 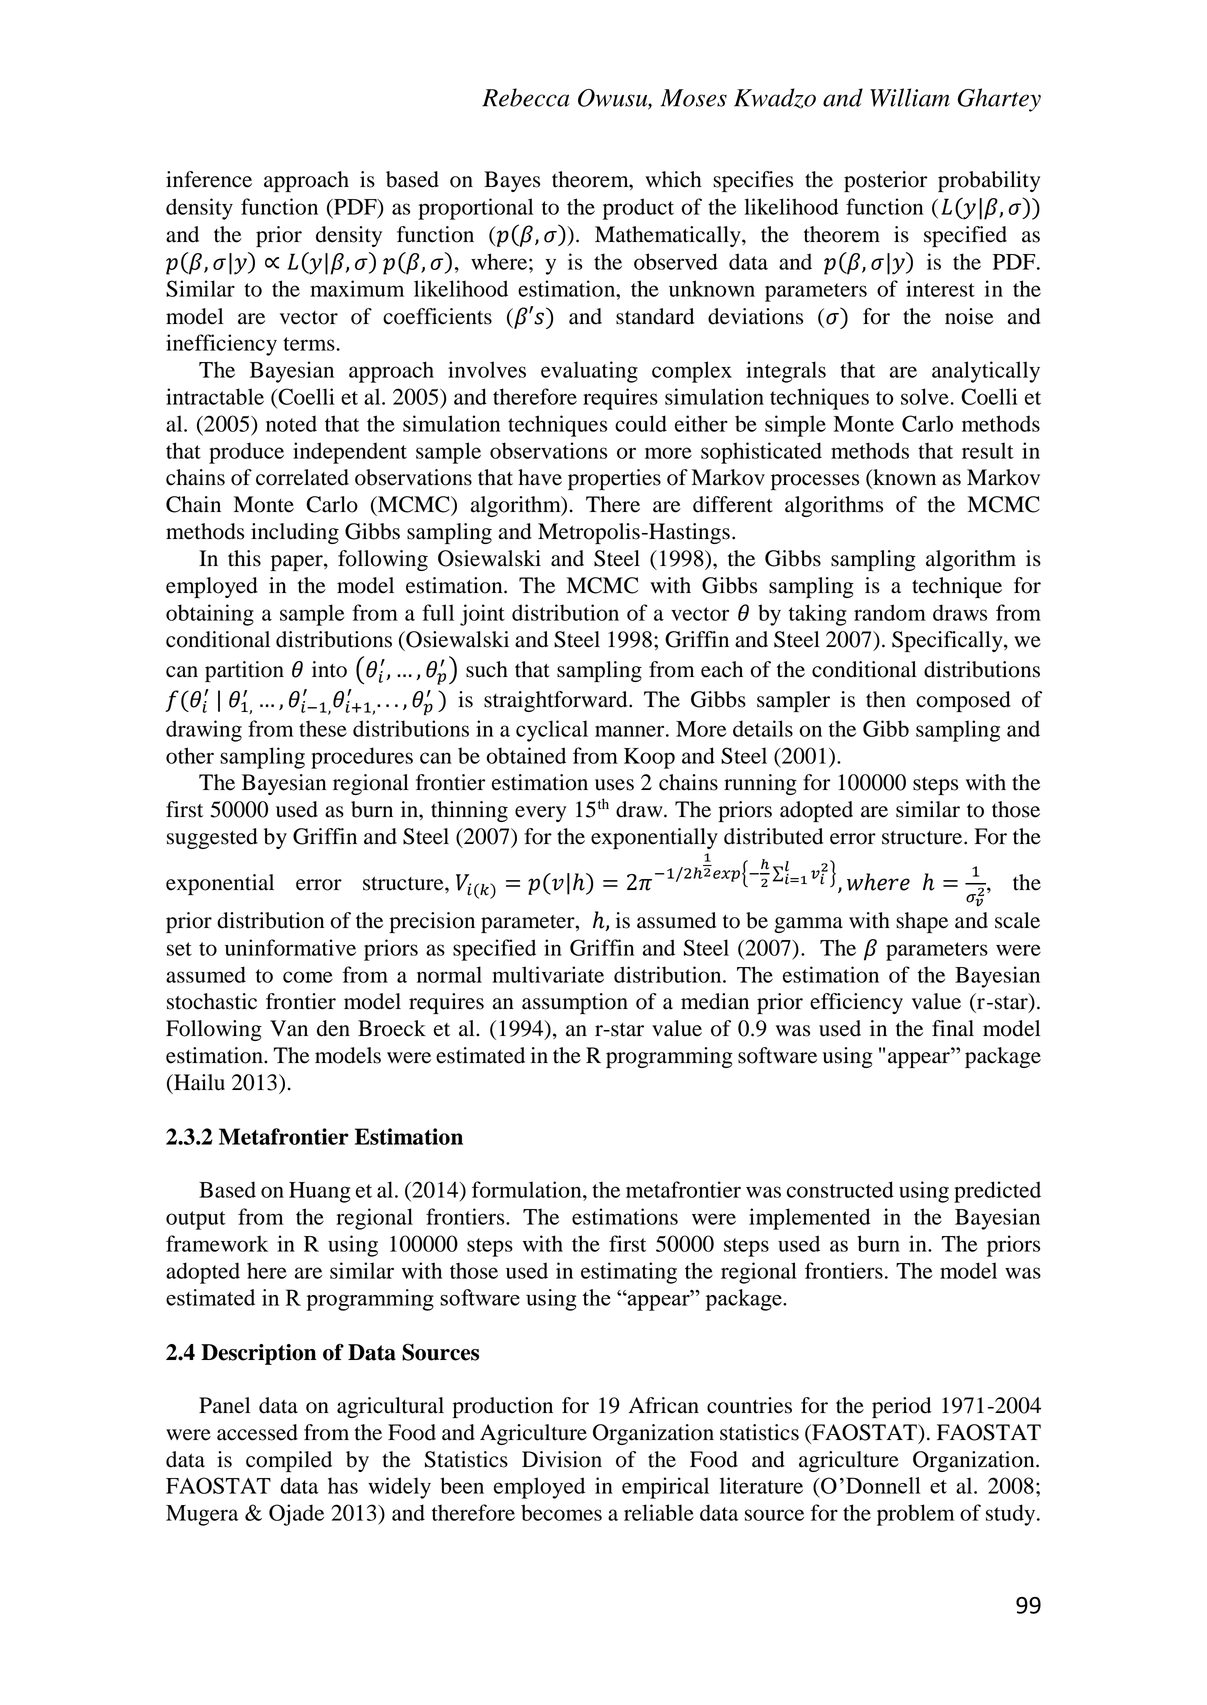 I want to click on William, so click(x=910, y=97).
